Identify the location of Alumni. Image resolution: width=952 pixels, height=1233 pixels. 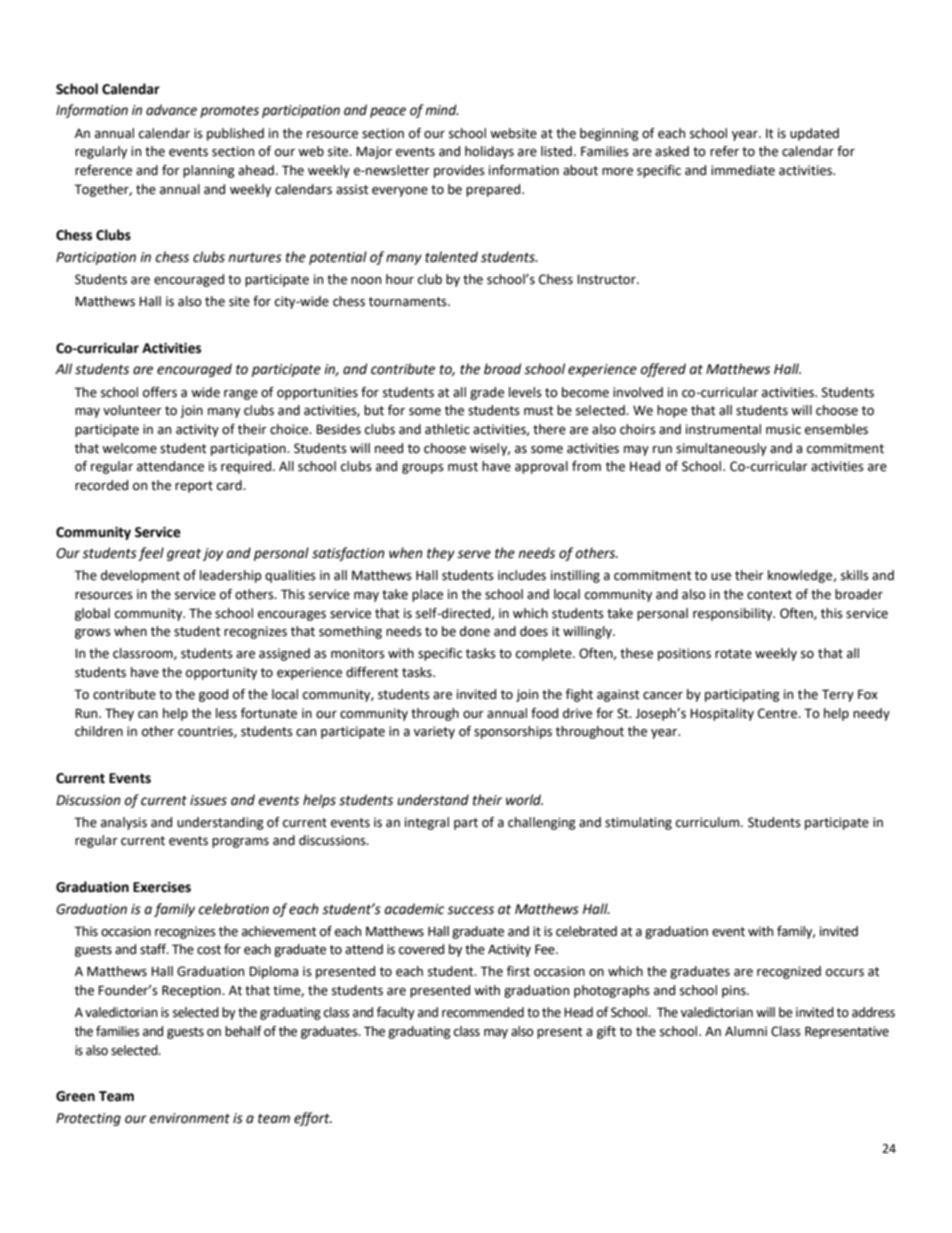
(746, 1031).
